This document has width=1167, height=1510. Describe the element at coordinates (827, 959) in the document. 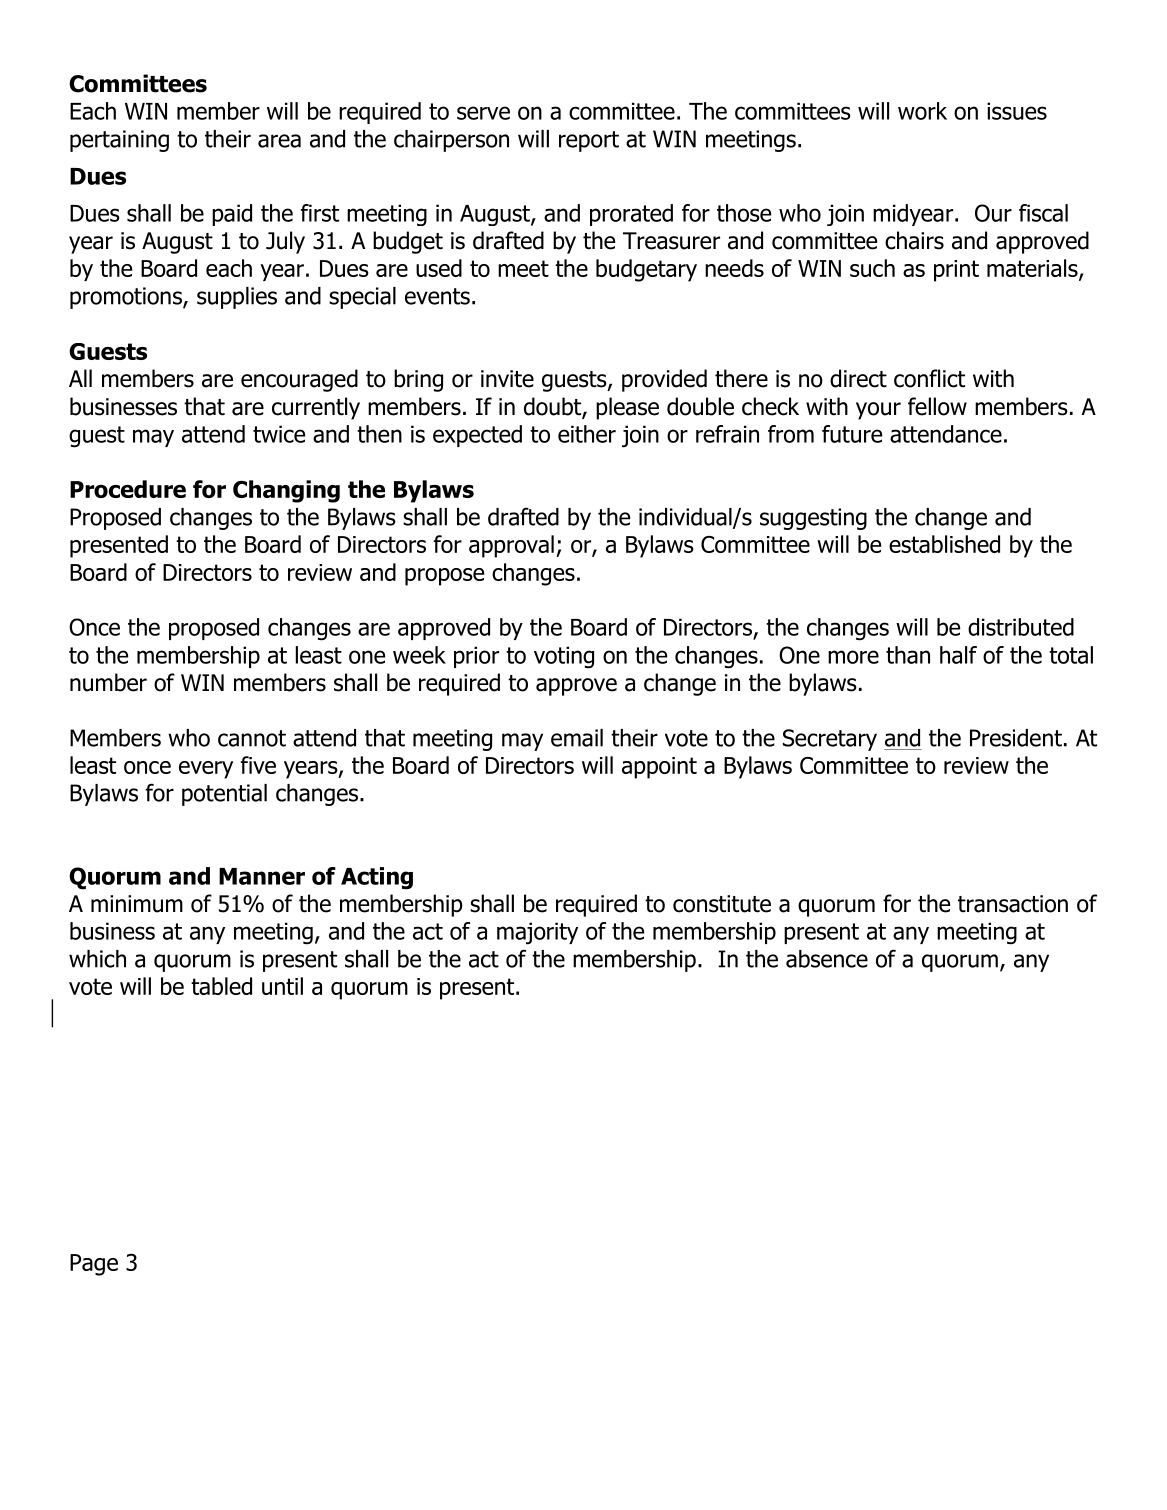

I see `absence` at that location.
